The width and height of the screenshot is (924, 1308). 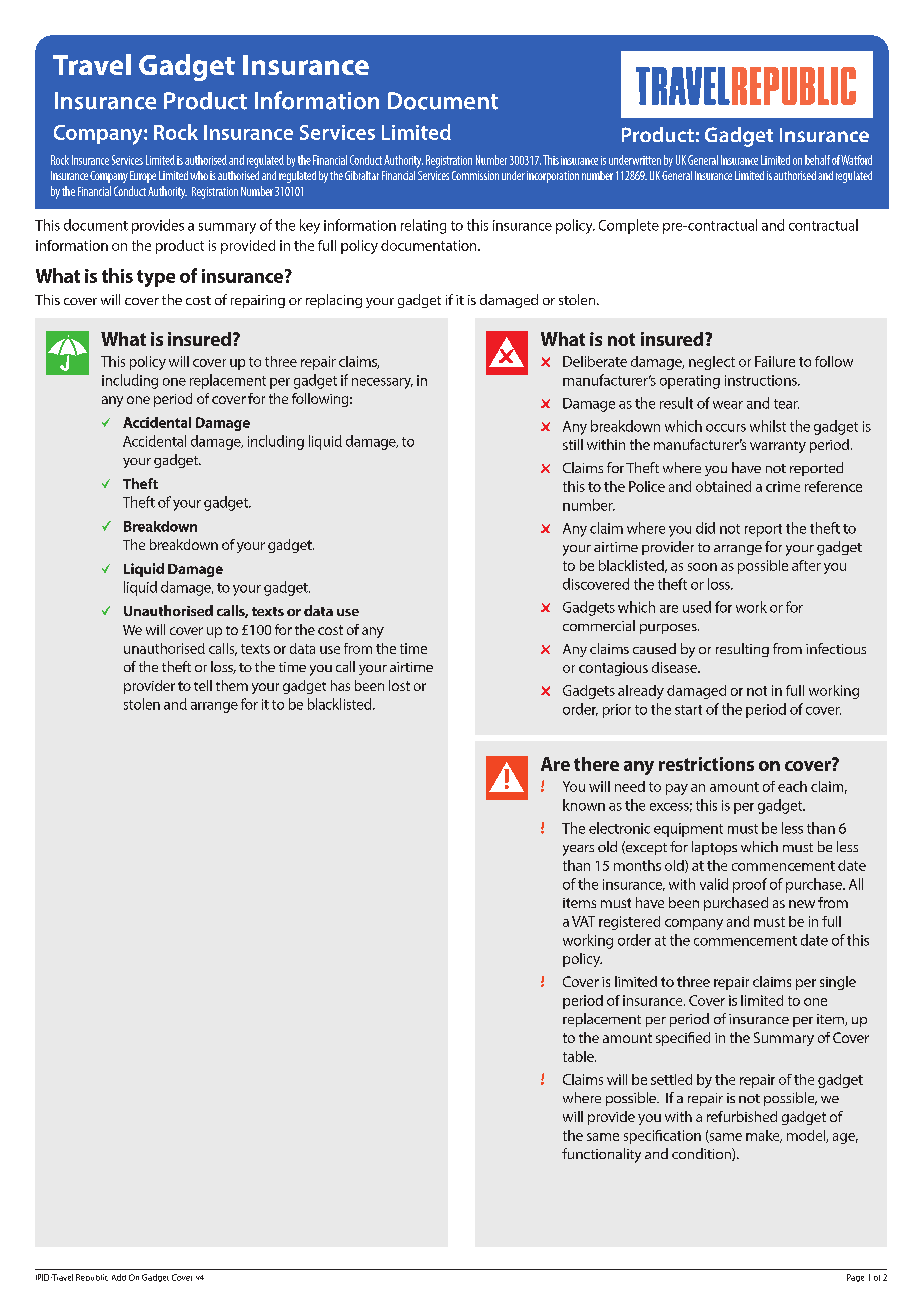 I want to click on after, so click(x=806, y=565).
